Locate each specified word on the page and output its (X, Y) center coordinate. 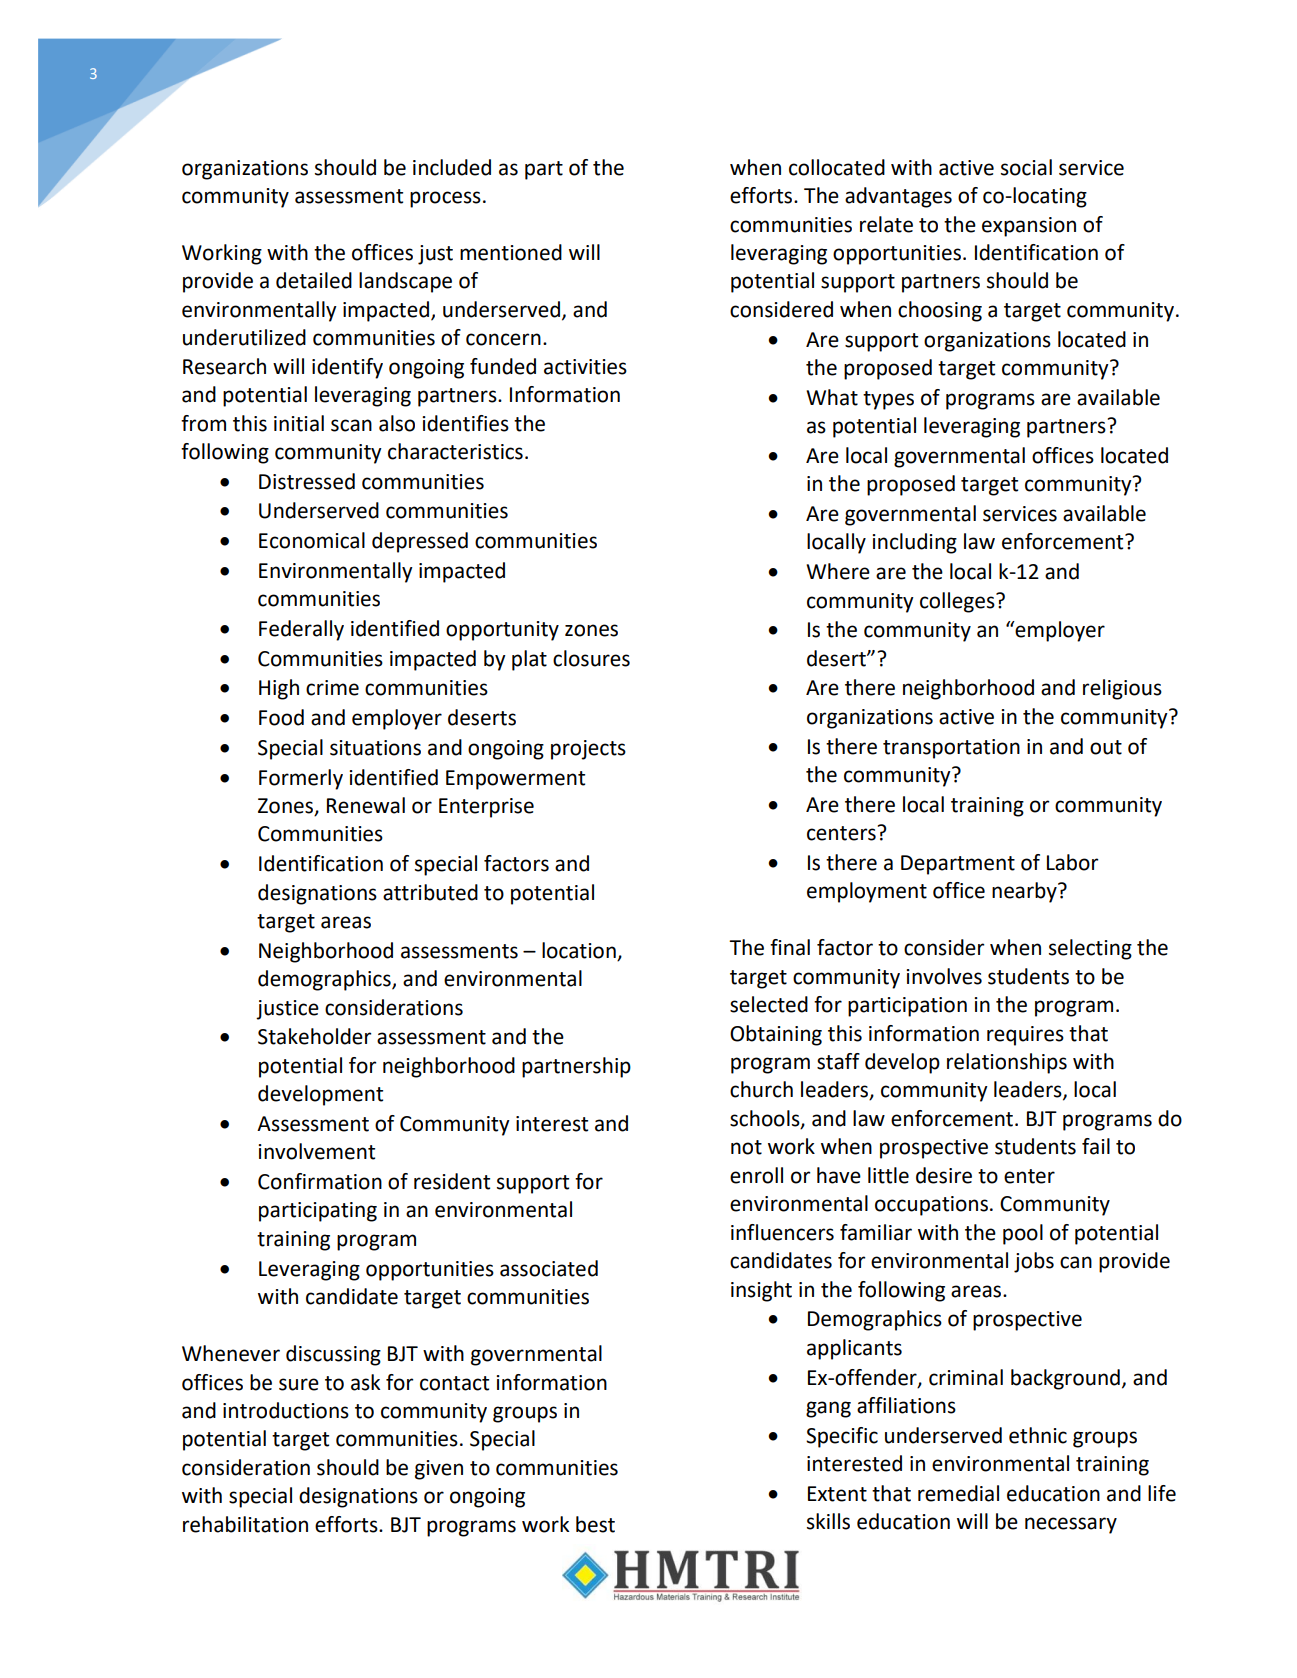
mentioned (511, 252)
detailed (314, 280)
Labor (1072, 862)
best (595, 1524)
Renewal (366, 805)
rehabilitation (245, 1524)
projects (588, 750)
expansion (1029, 227)
